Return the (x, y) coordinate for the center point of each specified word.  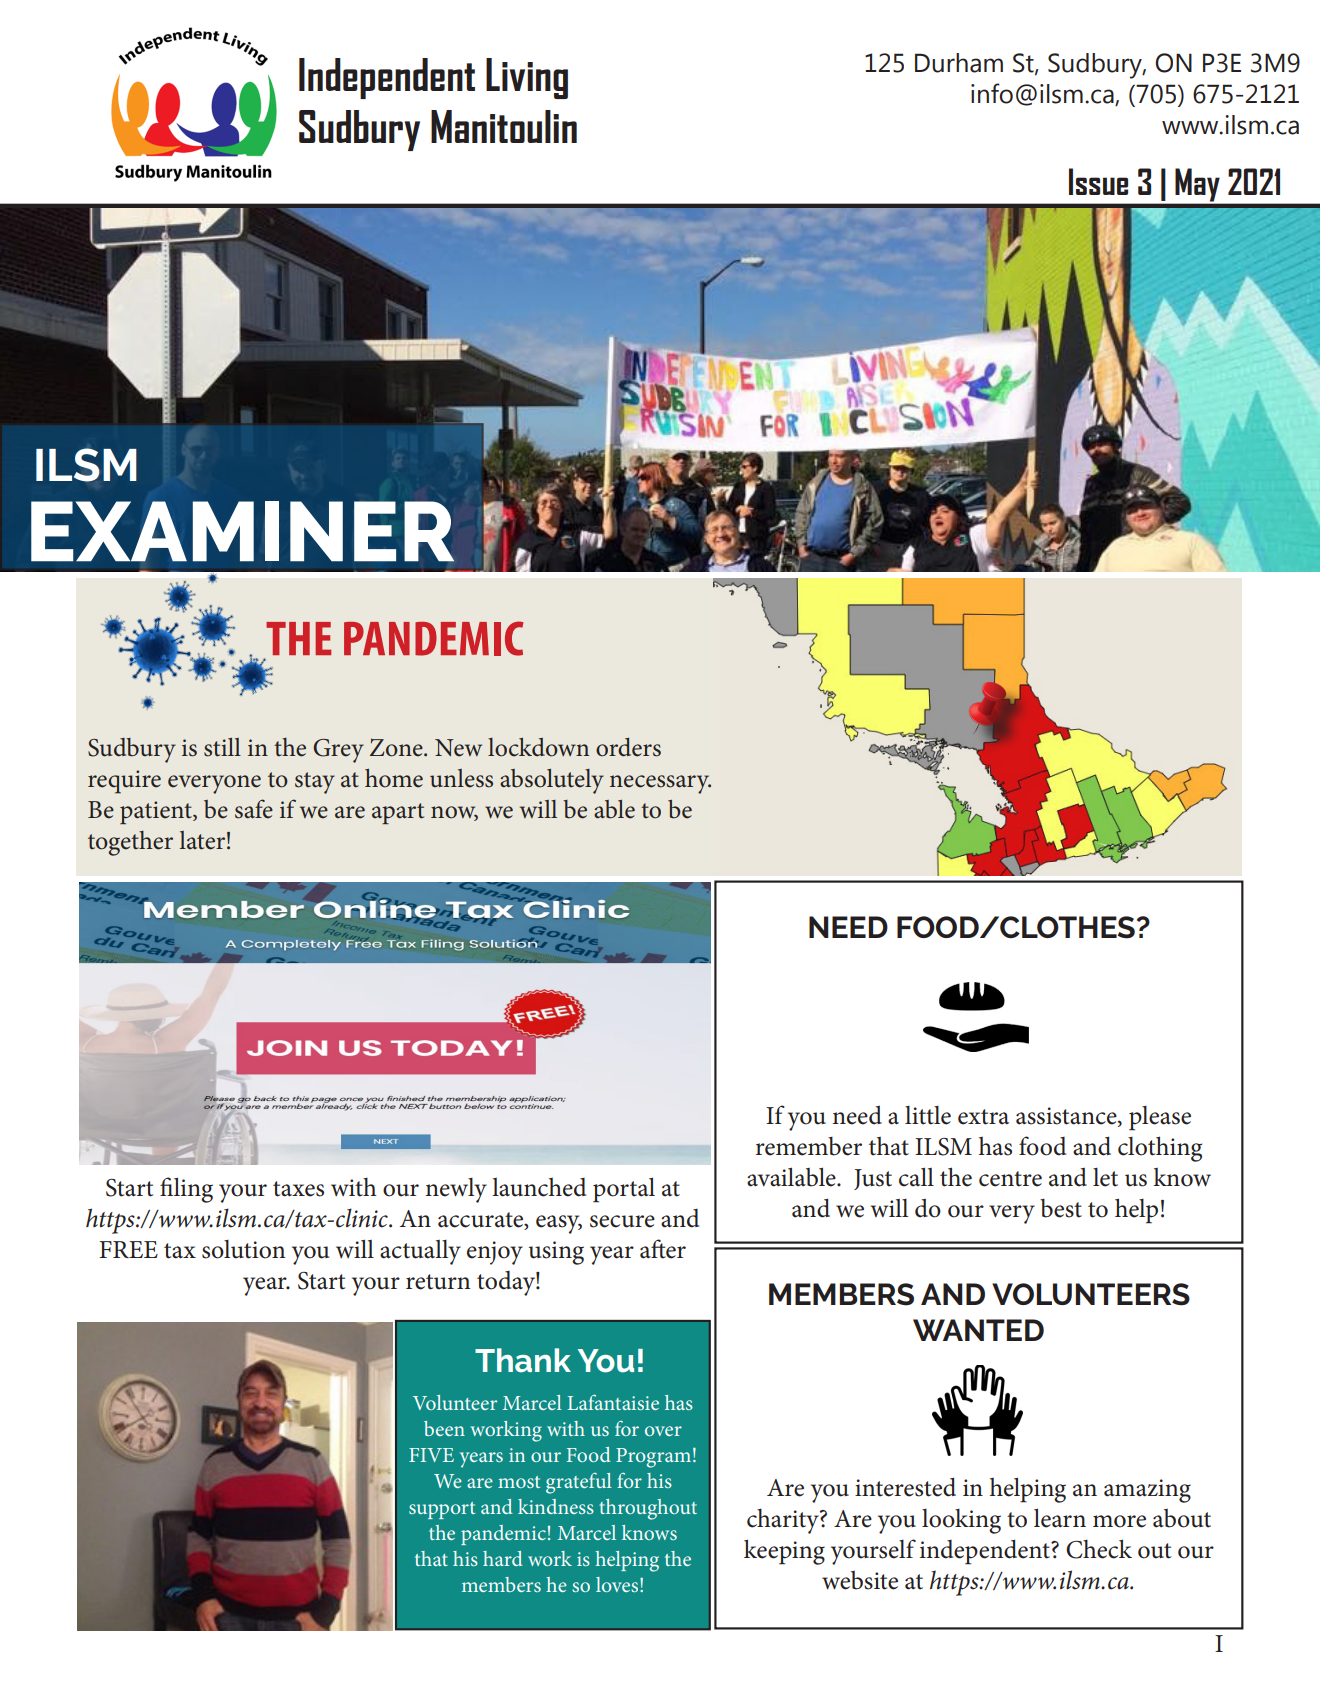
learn (1060, 1518)
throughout (648, 1509)
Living (527, 78)
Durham (959, 63)
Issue (1098, 181)
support (442, 1510)
